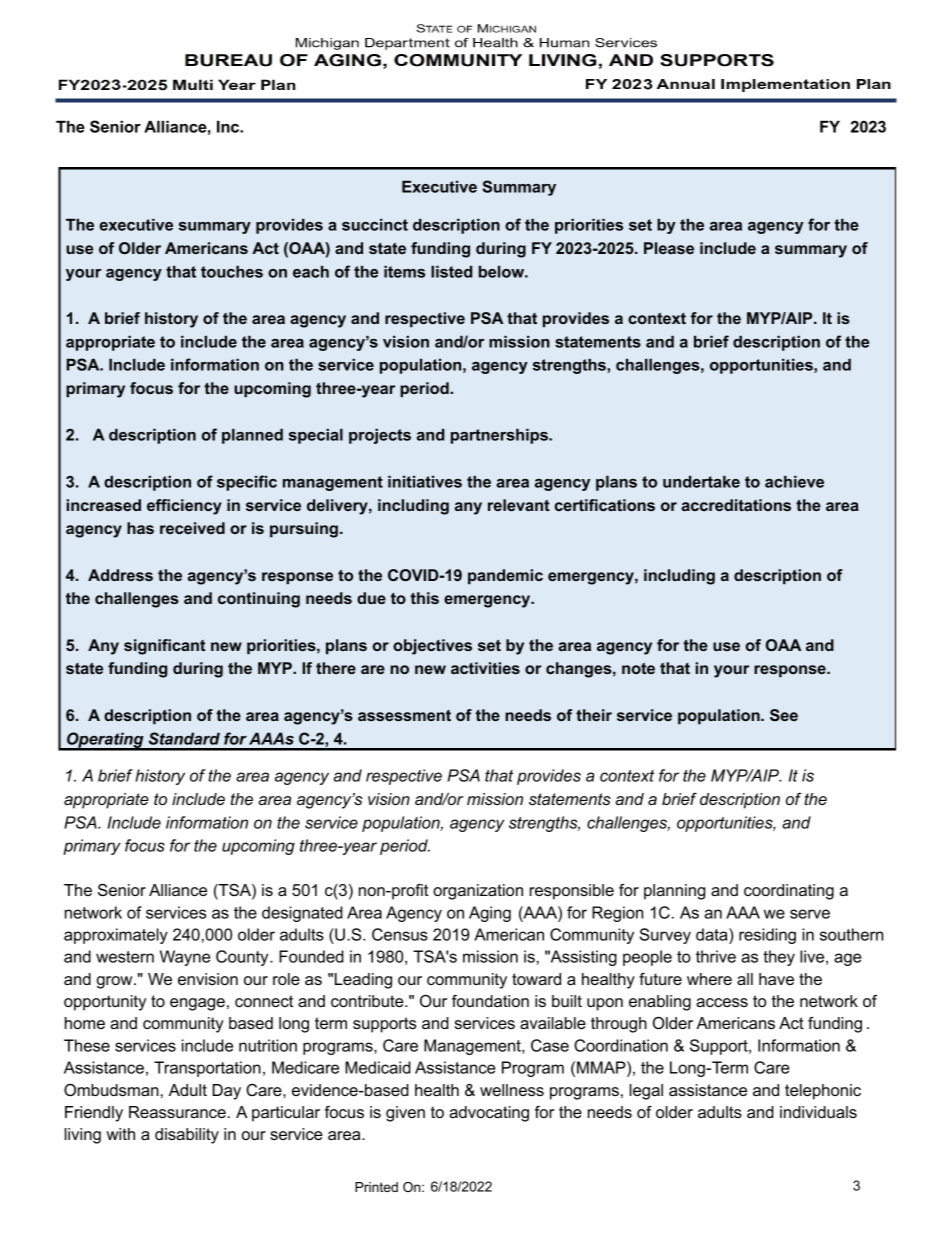 Image resolution: width=952 pixels, height=1233 pixels. I want to click on touches, so click(232, 272).
